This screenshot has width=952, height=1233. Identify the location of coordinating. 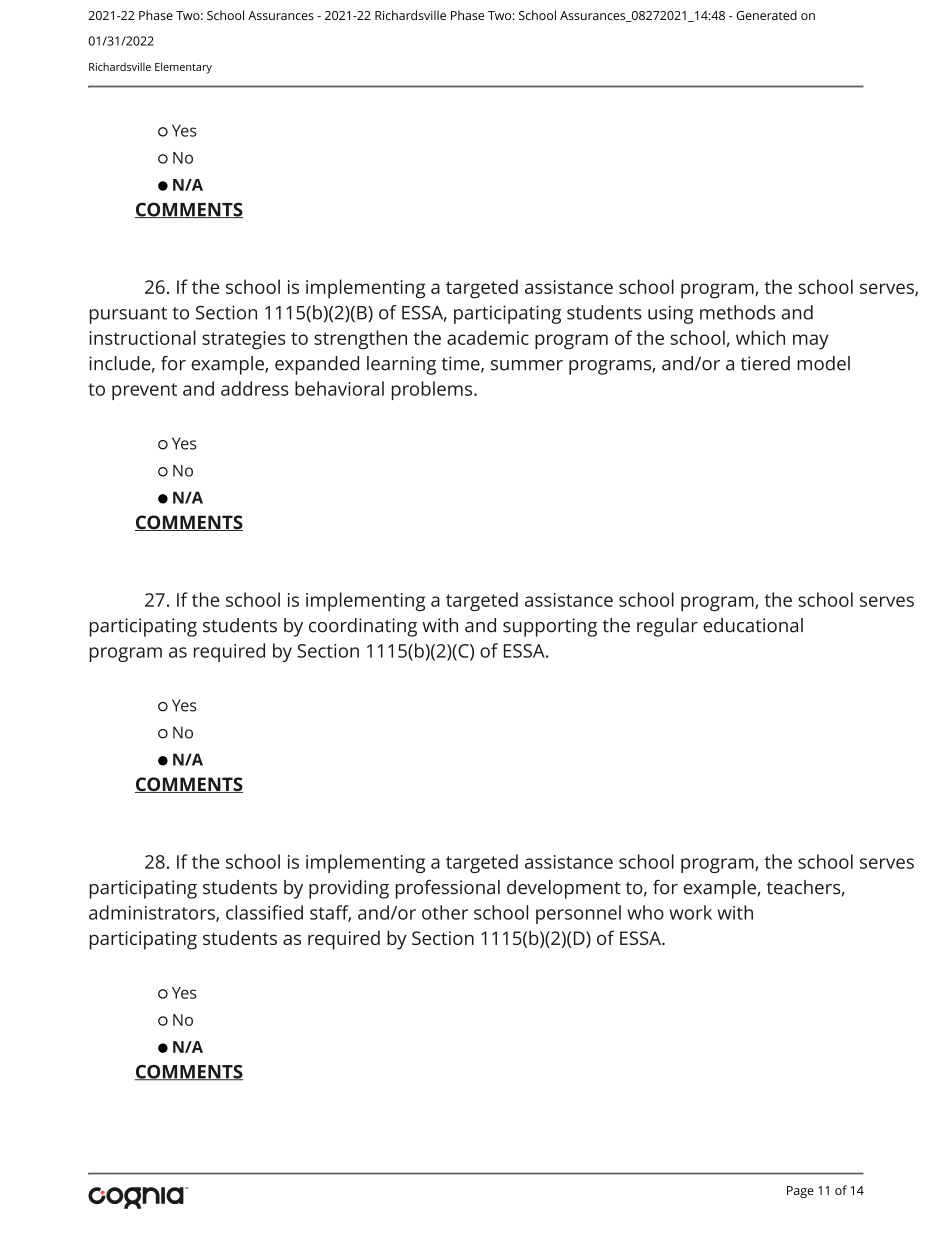
(363, 627).
